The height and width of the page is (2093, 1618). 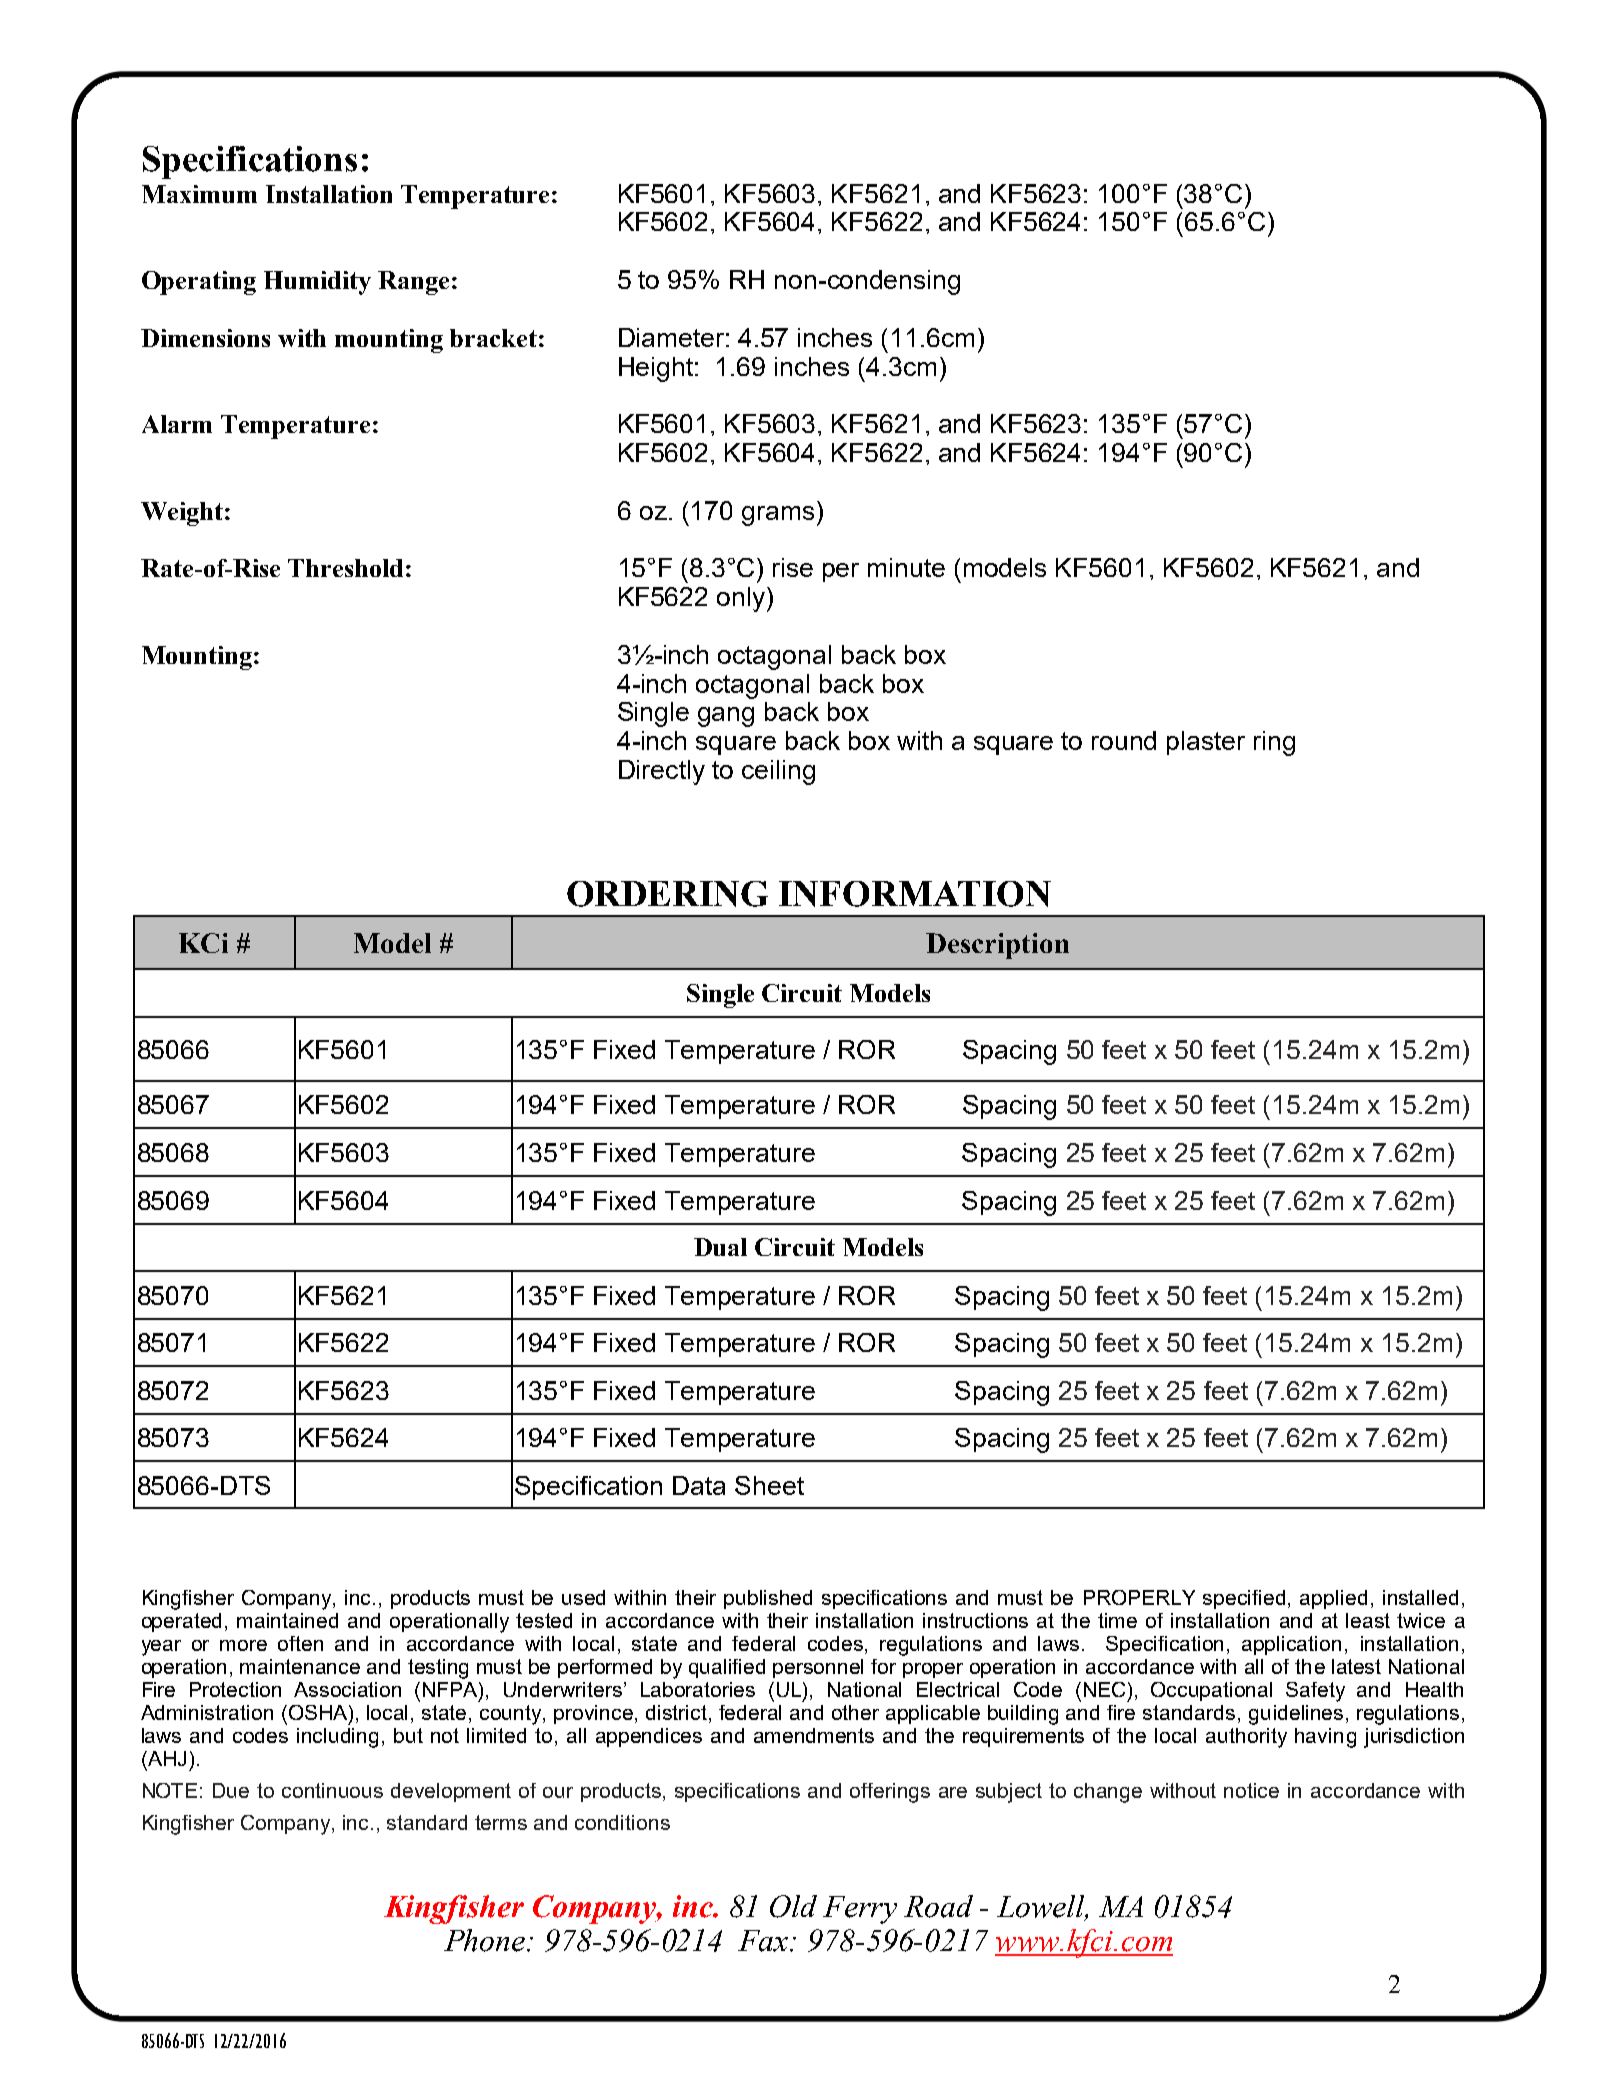 I want to click on round, so click(x=1124, y=740).
